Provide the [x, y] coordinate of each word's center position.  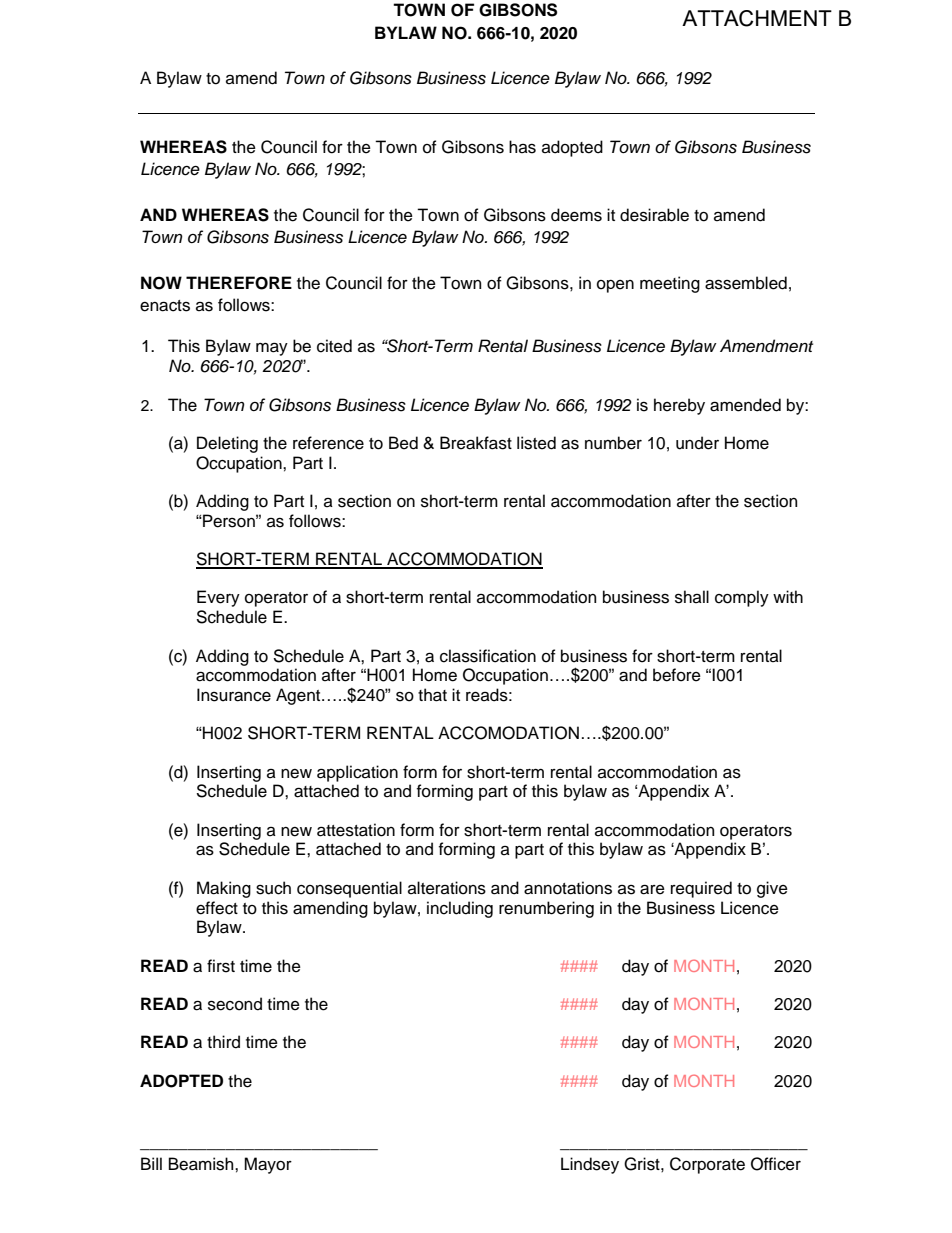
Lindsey [590, 1165]
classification [488, 656]
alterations [447, 888]
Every [218, 598]
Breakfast [476, 443]
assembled [746, 283]
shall [692, 597]
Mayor [268, 1165]
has [522, 147]
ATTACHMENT [757, 18]
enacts [165, 306]
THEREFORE [239, 283]
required [701, 889]
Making [224, 889]
